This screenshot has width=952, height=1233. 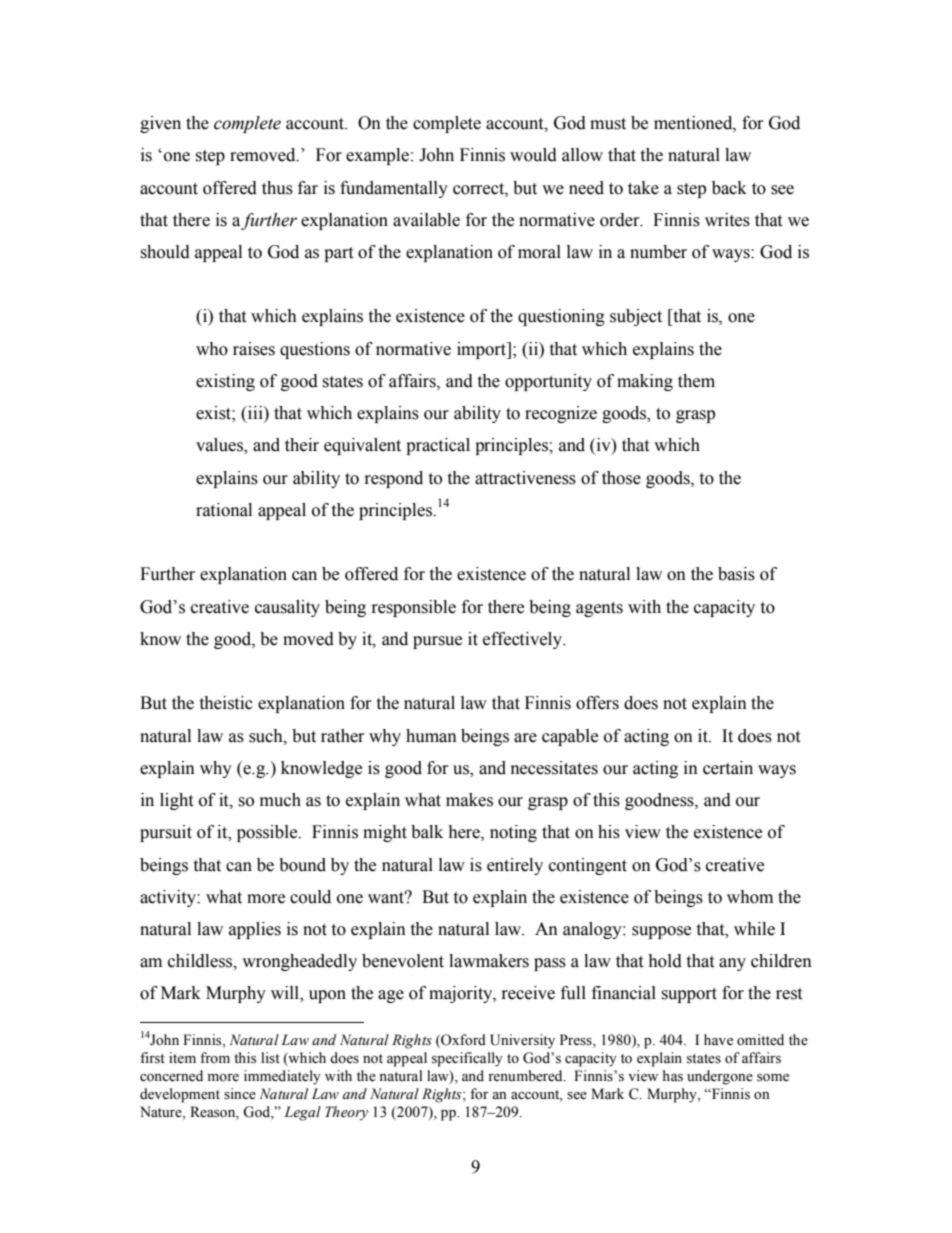 What do you see at coordinates (277, 188) in the screenshot?
I see `thus` at bounding box center [277, 188].
